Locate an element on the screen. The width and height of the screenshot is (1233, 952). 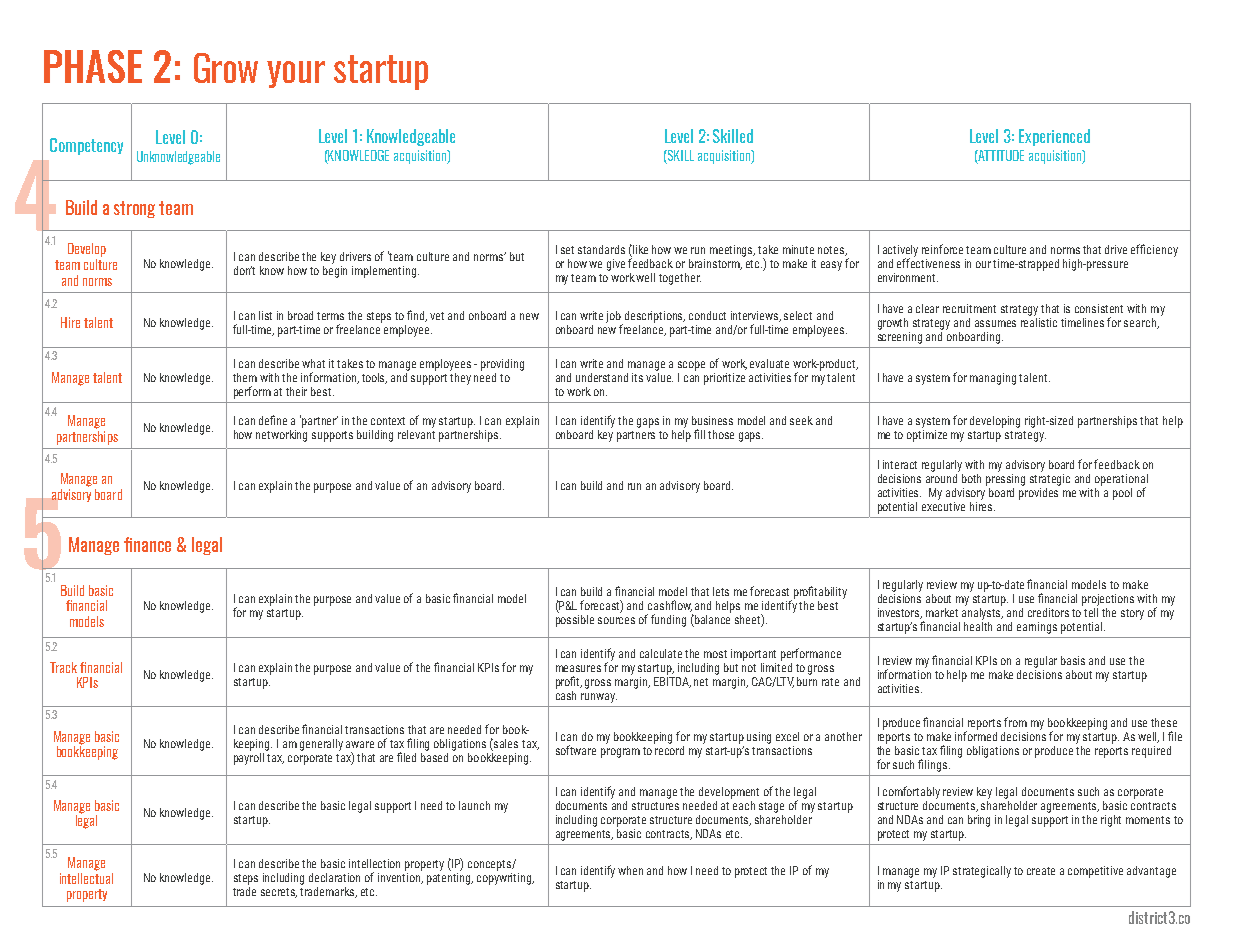
when is located at coordinates (630, 870).
